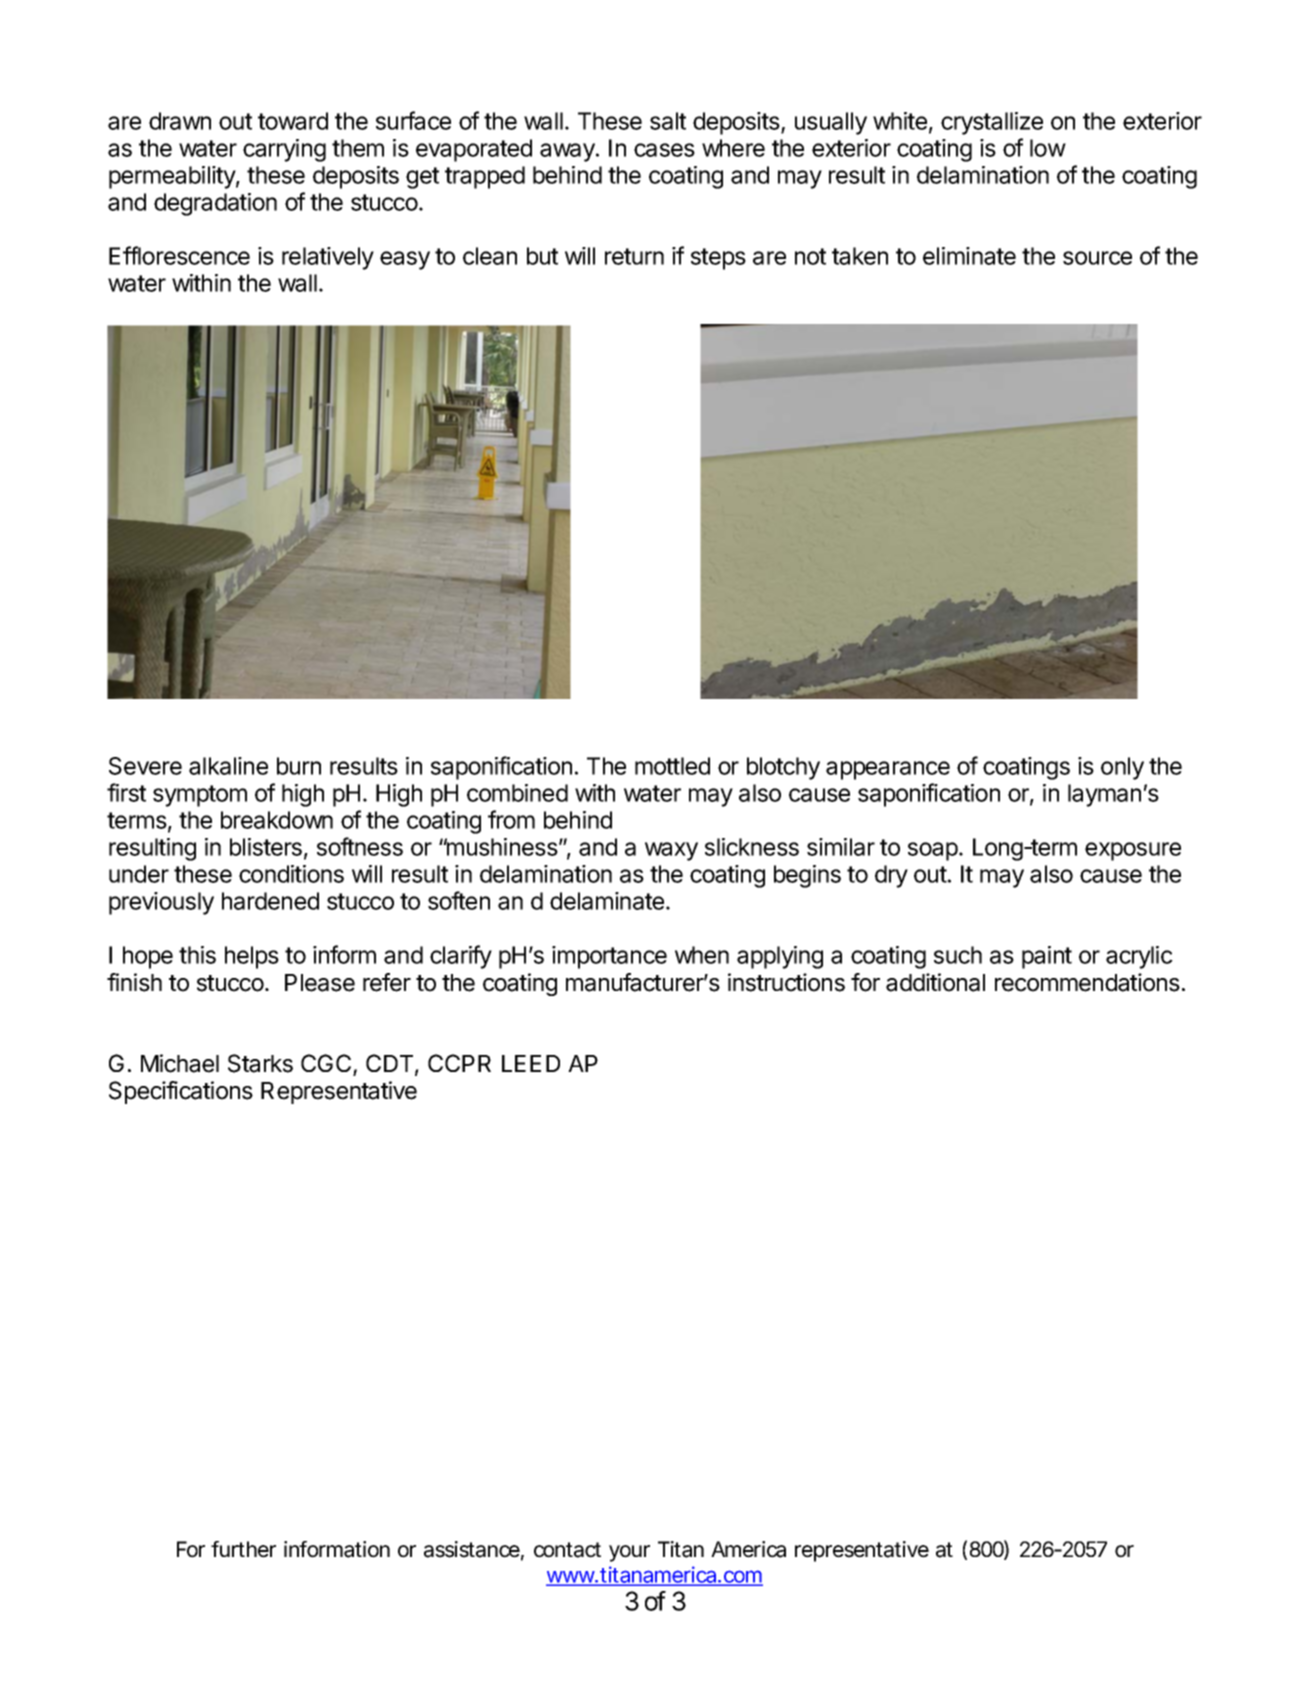  Describe the element at coordinates (969, 256) in the screenshot. I see `eliminate` at that location.
